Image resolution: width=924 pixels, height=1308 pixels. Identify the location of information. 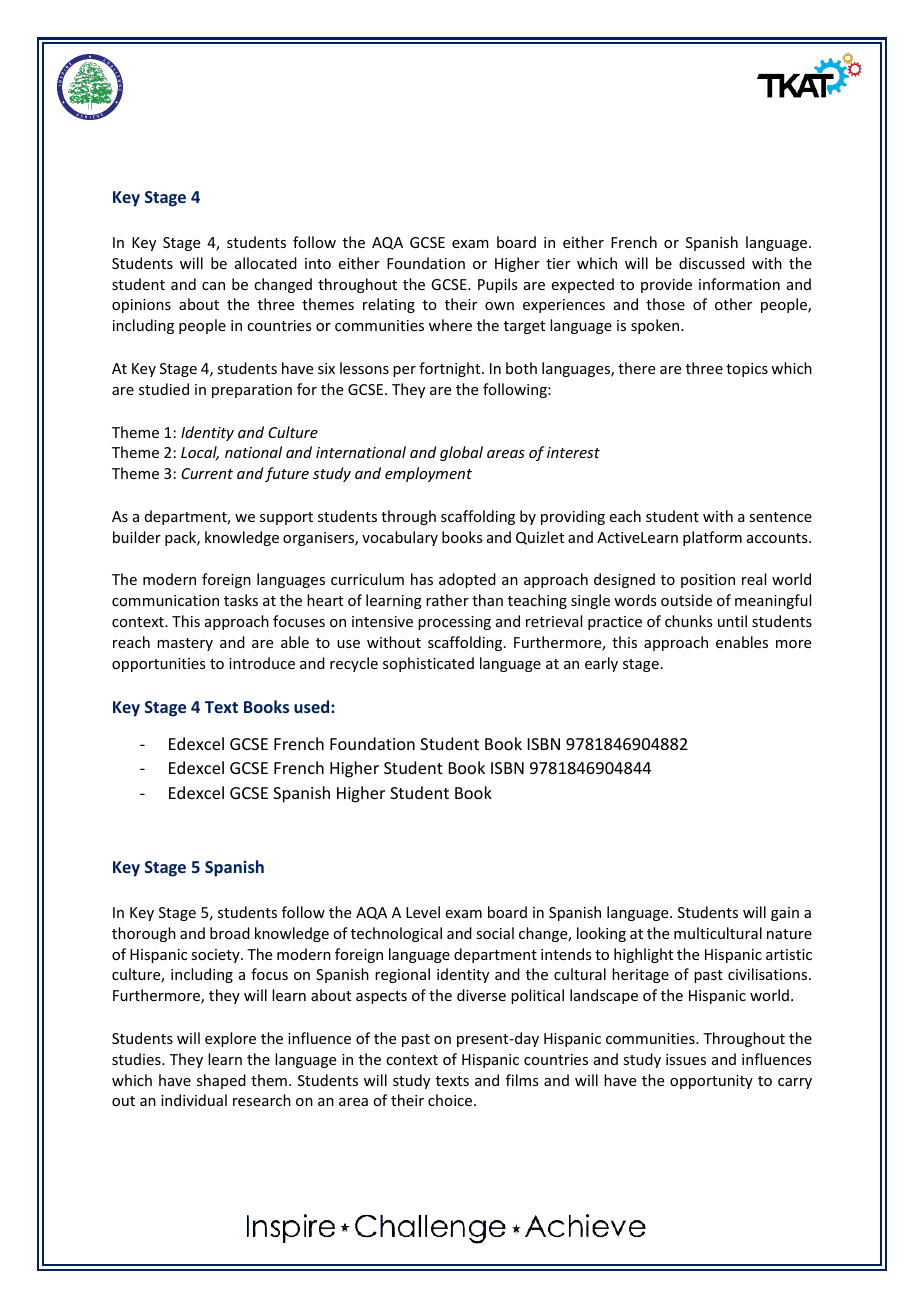
(739, 284).
